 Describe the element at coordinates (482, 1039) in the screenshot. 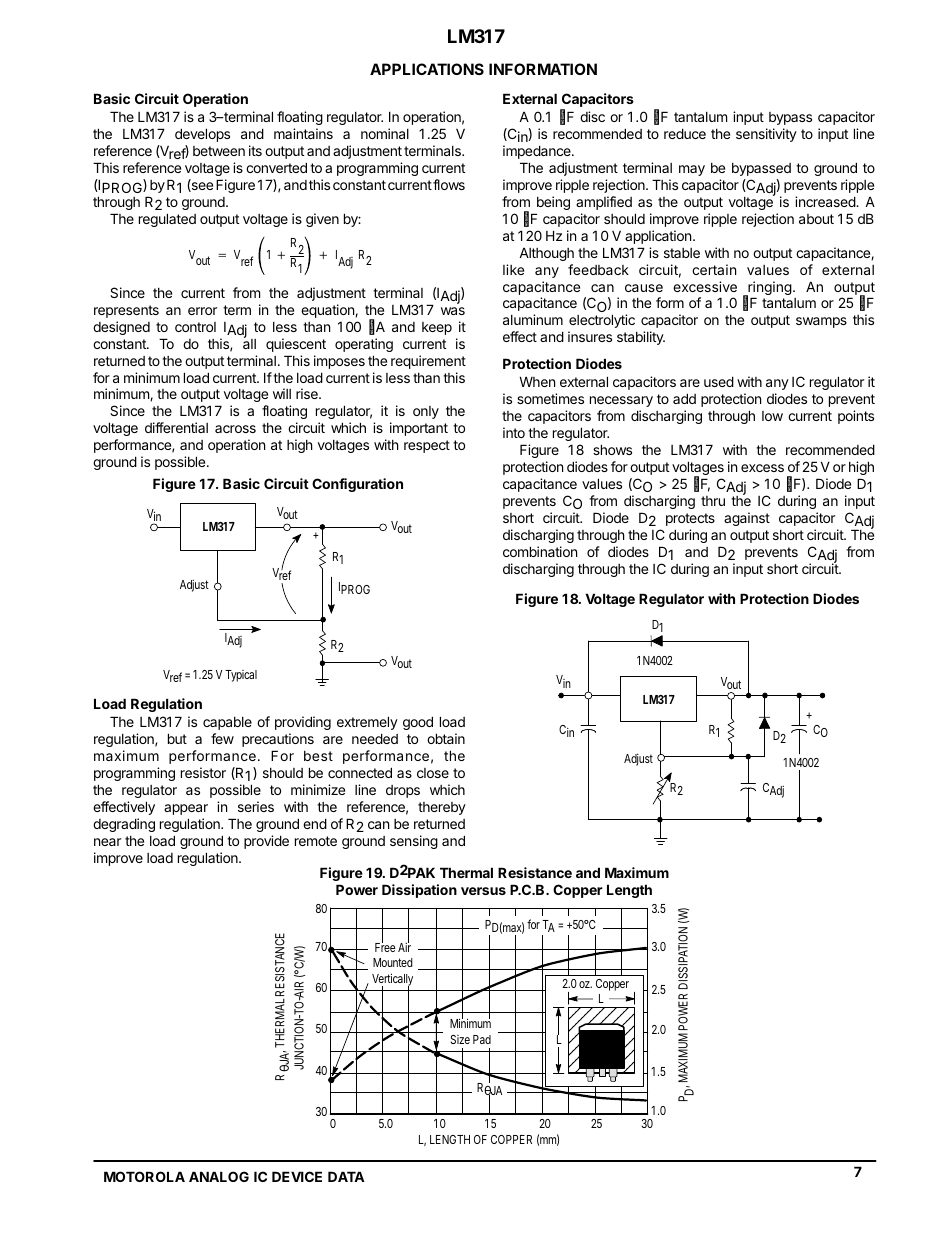

I see `Pad` at that location.
